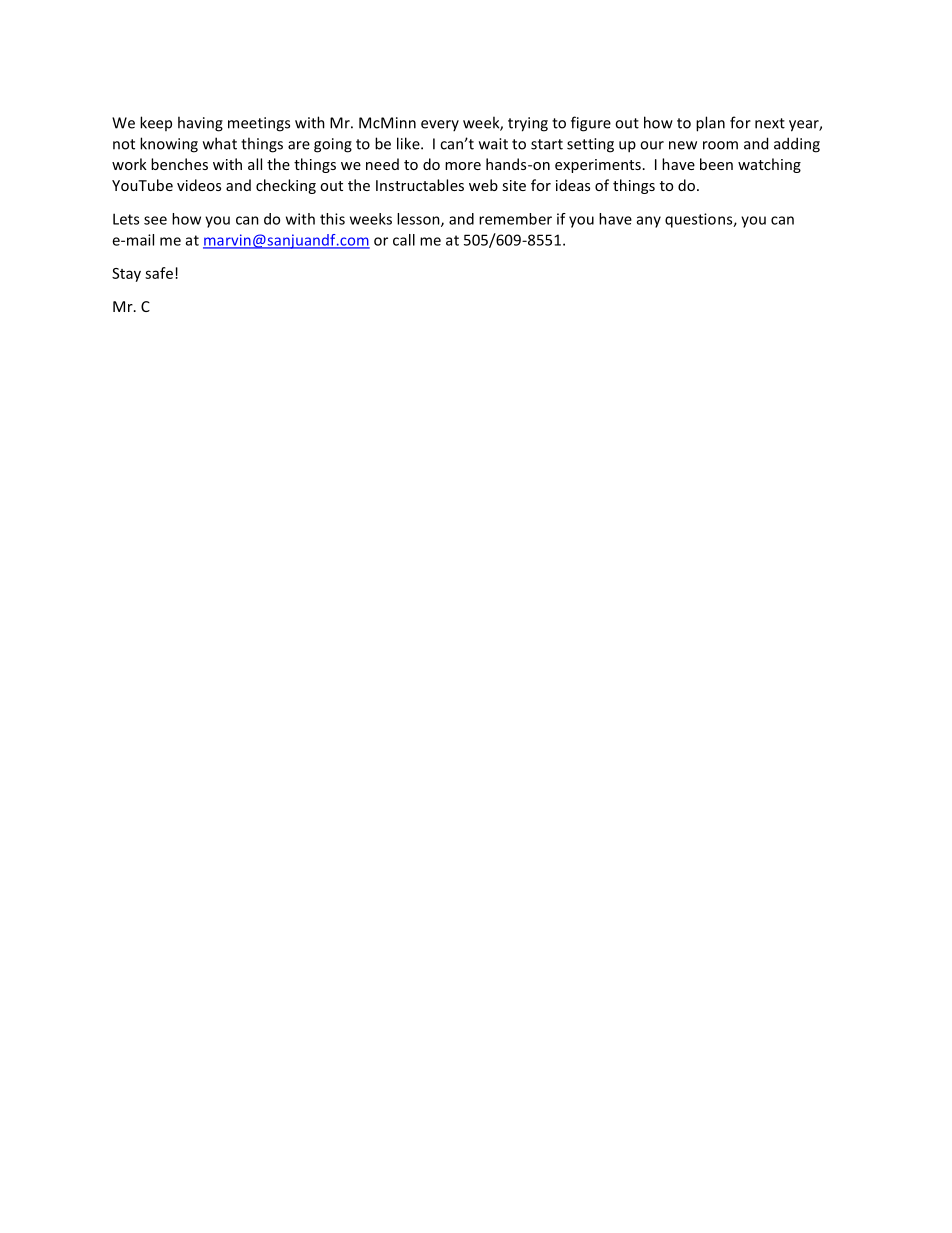 This page has height=1233, width=952. Describe the element at coordinates (483, 185) in the page. I see `web` at that location.
